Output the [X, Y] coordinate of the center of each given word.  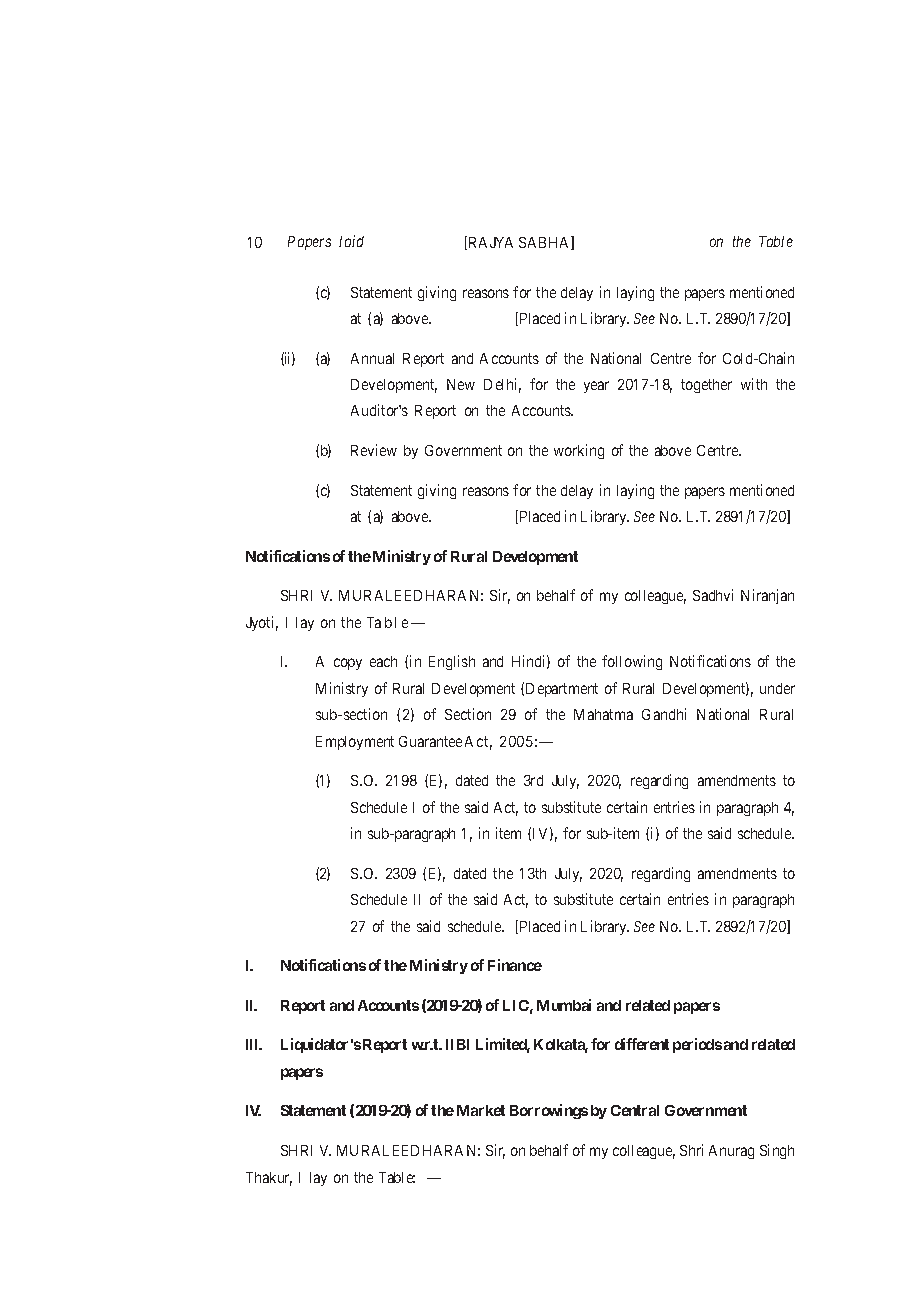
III [254, 1044]
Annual [372, 358]
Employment [355, 743]
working [579, 451]
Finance [515, 965]
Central [635, 1110]
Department [562, 690]
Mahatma [603, 714]
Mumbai [564, 1005]
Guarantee [430, 741]
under [777, 688]
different [642, 1044]
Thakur [269, 1179]
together [706, 386]
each [383, 661]
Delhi [502, 385]
